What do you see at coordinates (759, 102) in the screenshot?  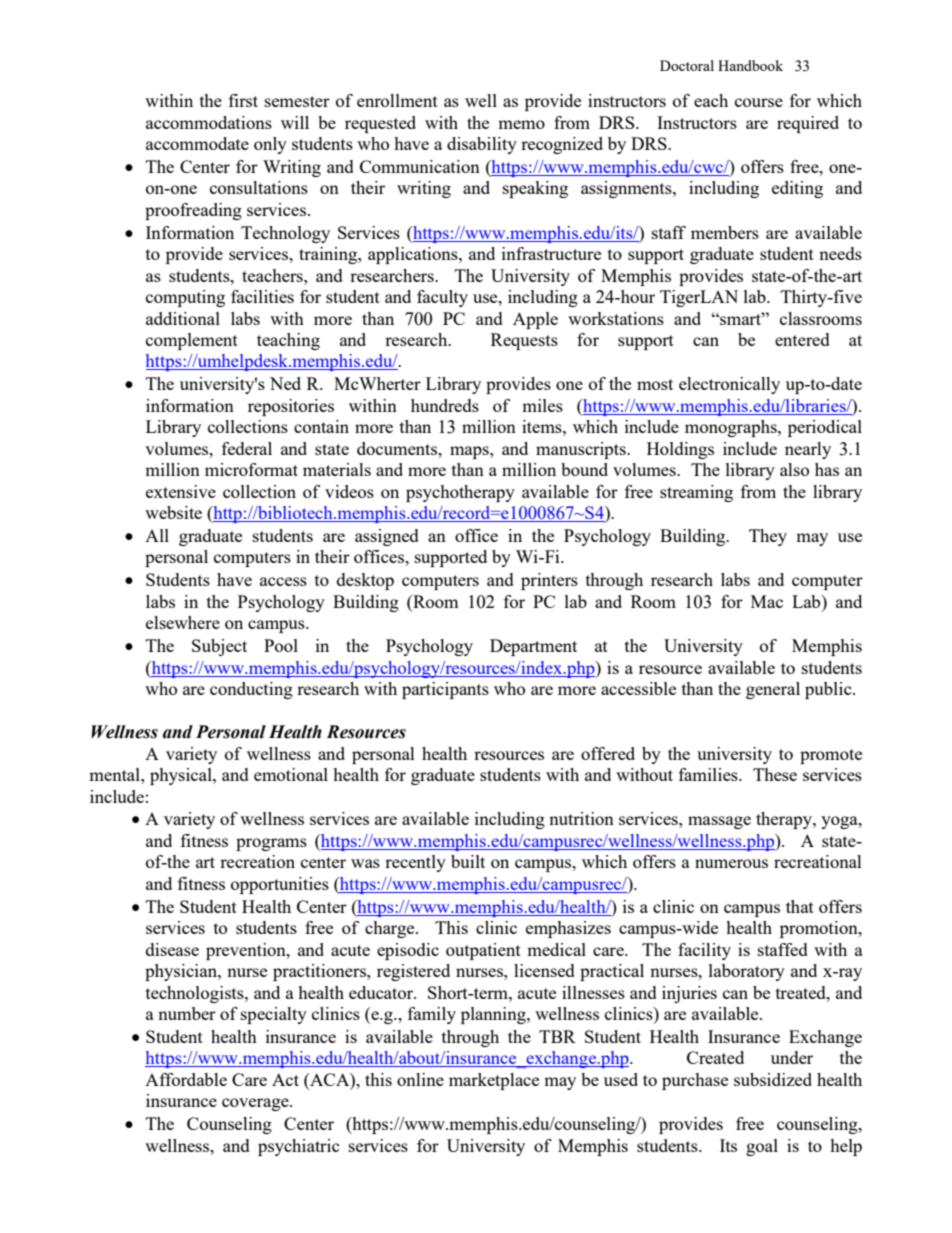 I see `course` at bounding box center [759, 102].
